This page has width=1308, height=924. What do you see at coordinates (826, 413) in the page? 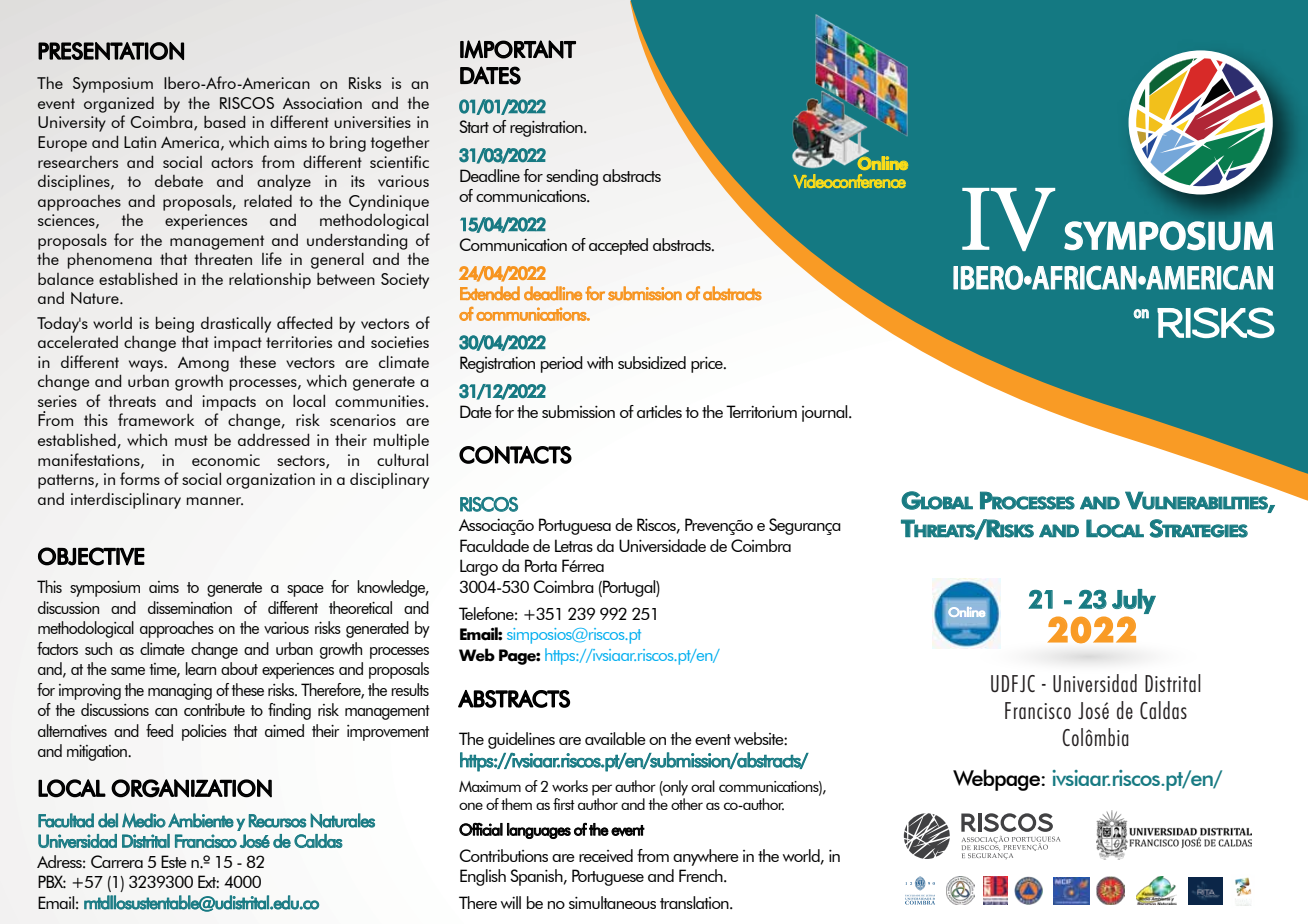
I see `journal` at bounding box center [826, 413].
